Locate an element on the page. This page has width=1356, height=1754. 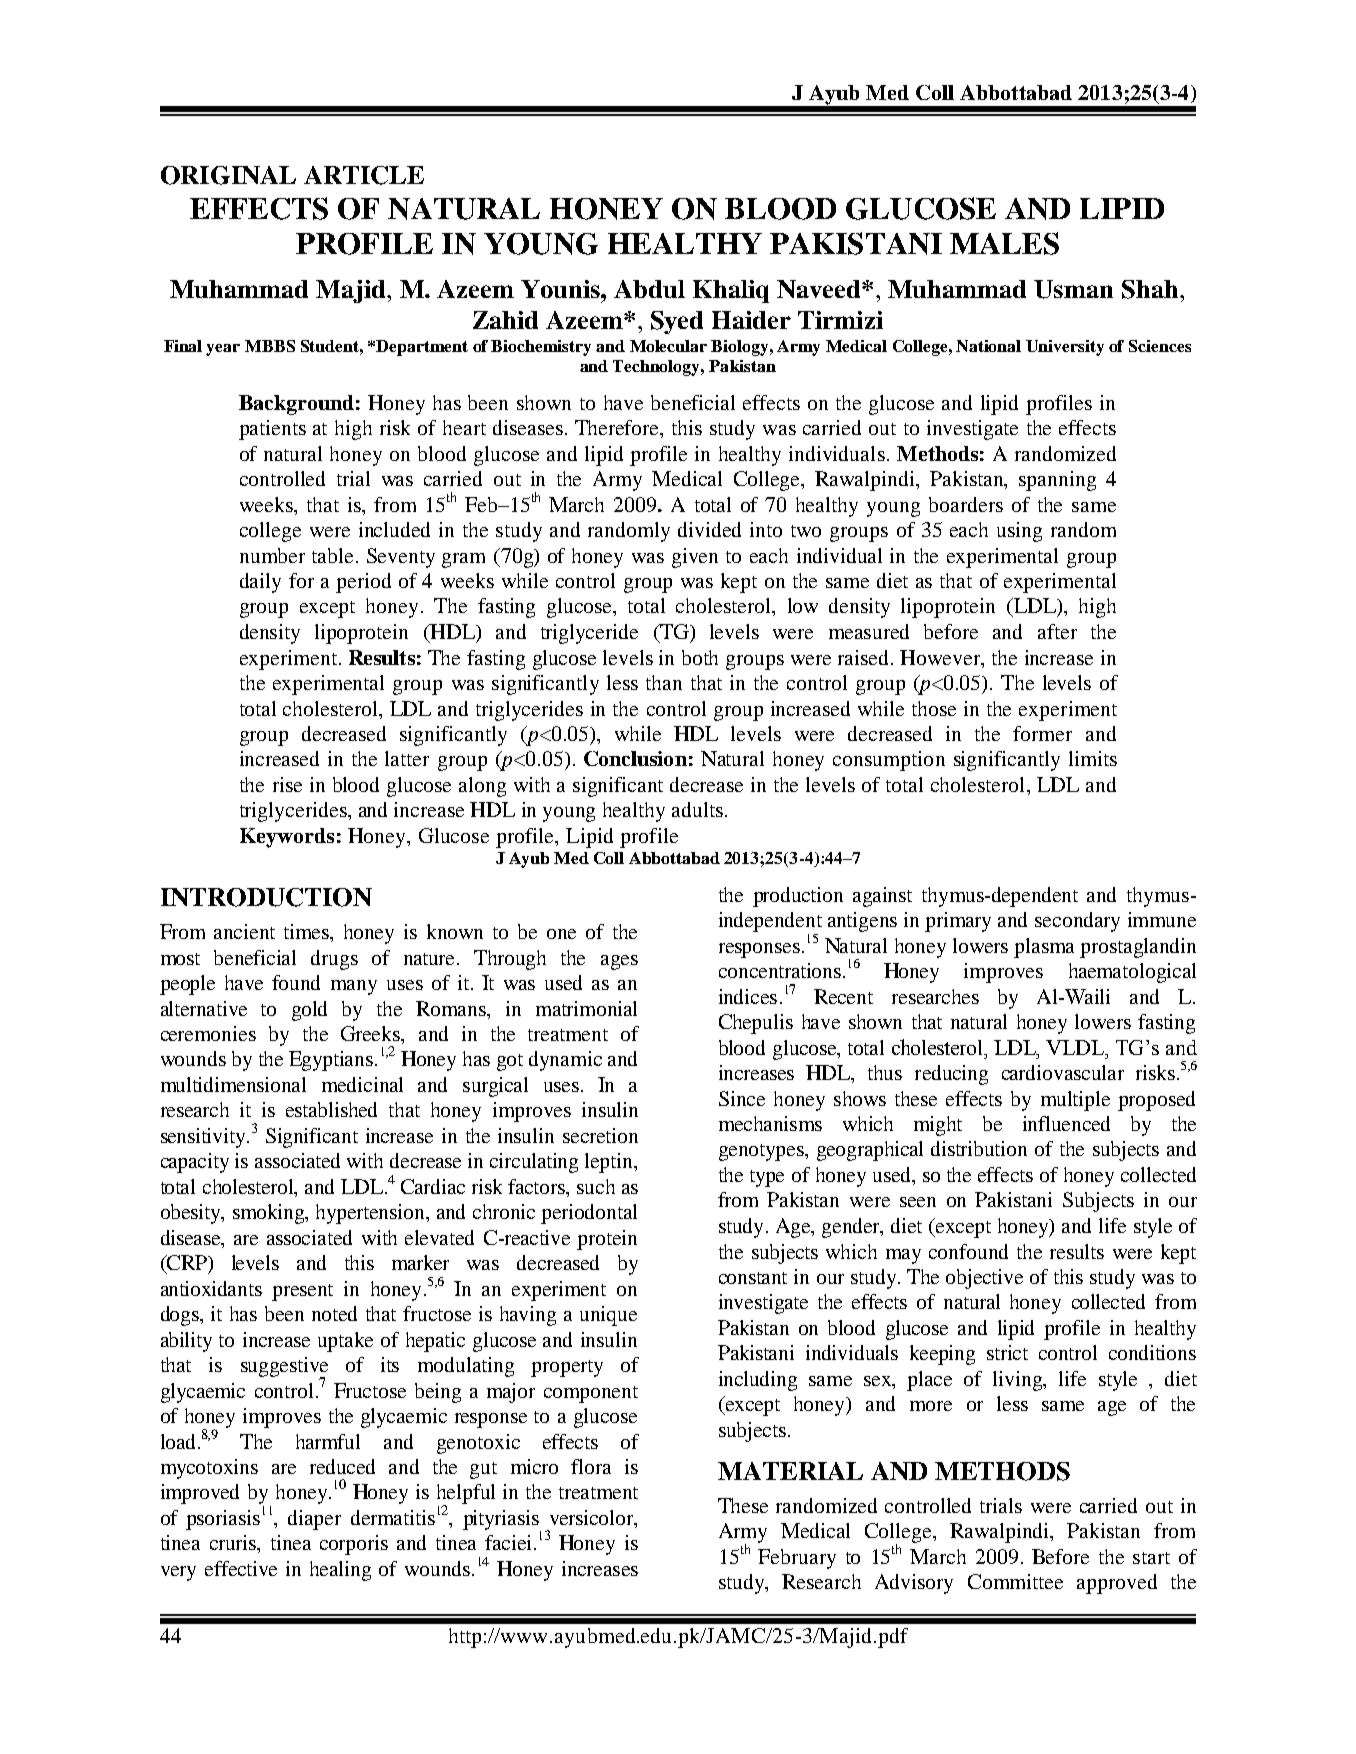
Committee is located at coordinates (1015, 1581).
